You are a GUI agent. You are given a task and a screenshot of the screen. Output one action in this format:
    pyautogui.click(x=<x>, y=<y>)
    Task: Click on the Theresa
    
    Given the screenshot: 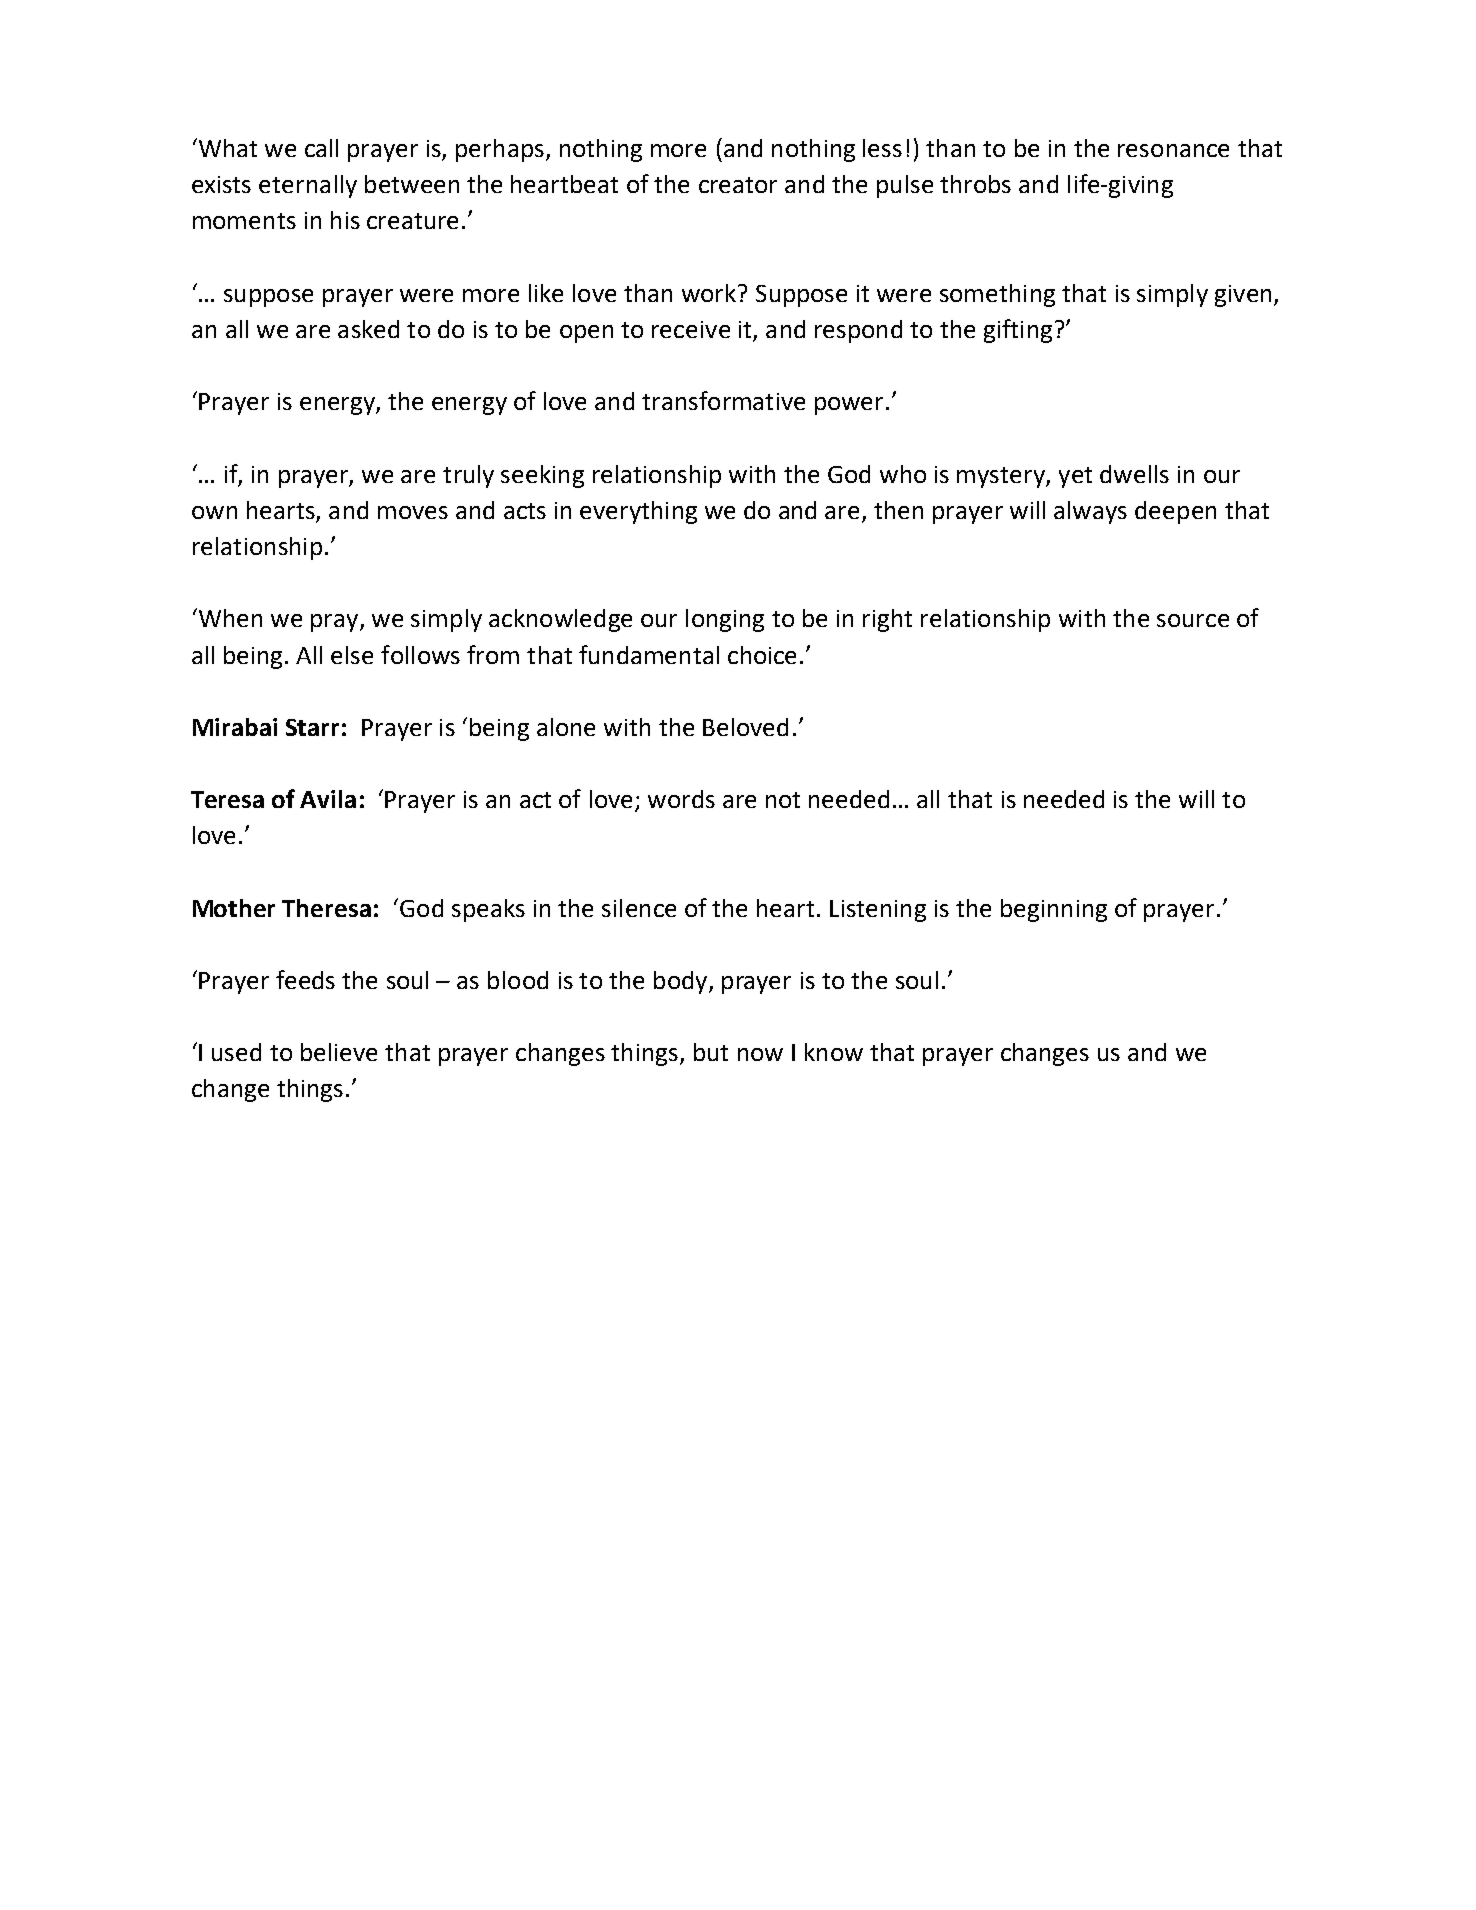 What is the action you would take?
    pyautogui.click(x=326, y=908)
